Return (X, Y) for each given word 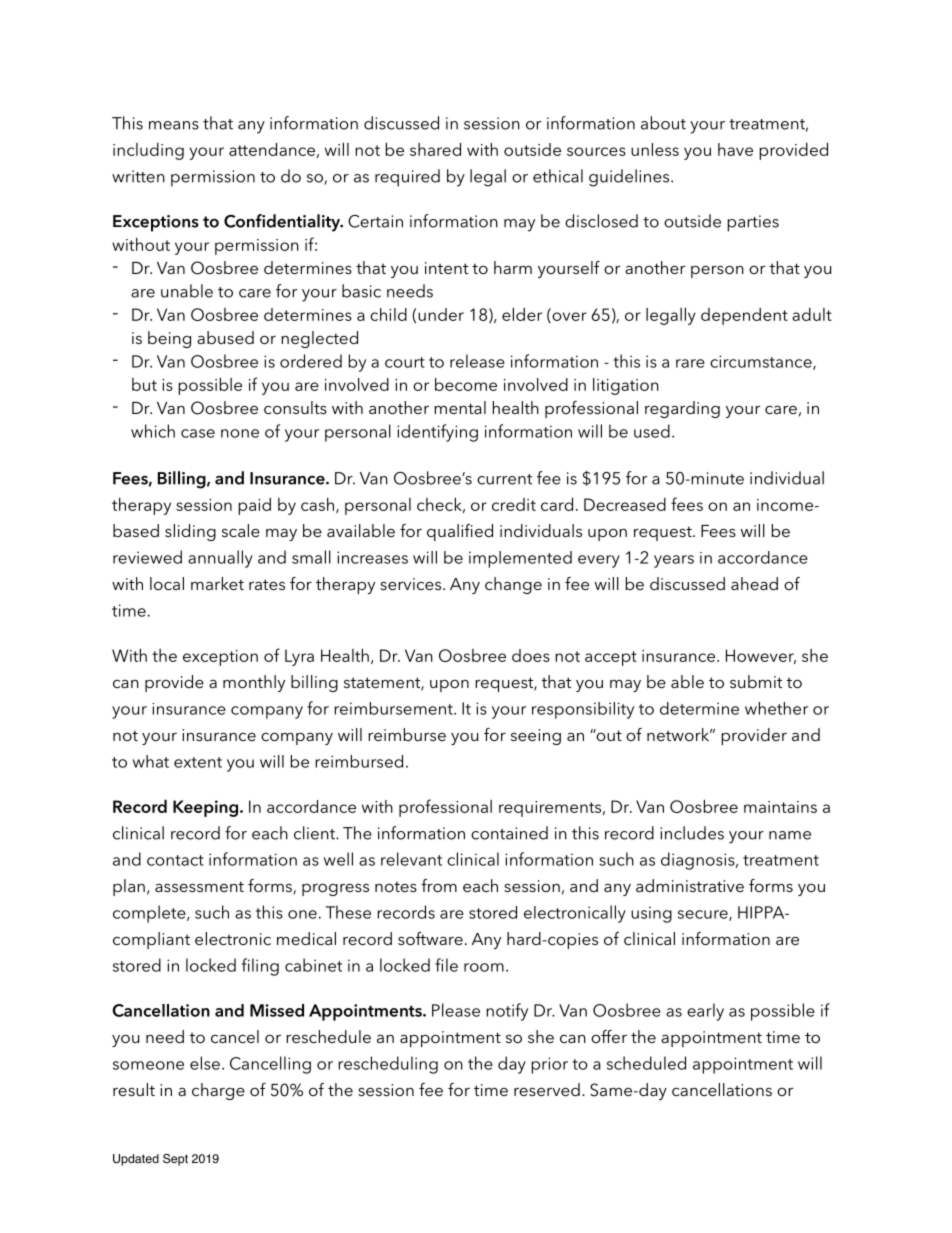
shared (435, 149)
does (531, 655)
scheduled (646, 1063)
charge (218, 1091)
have (735, 149)
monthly (254, 683)
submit (756, 681)
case (198, 433)
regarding (682, 409)
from (439, 885)
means (174, 125)
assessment (199, 886)
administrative (690, 885)
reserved (547, 1089)
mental (460, 407)
